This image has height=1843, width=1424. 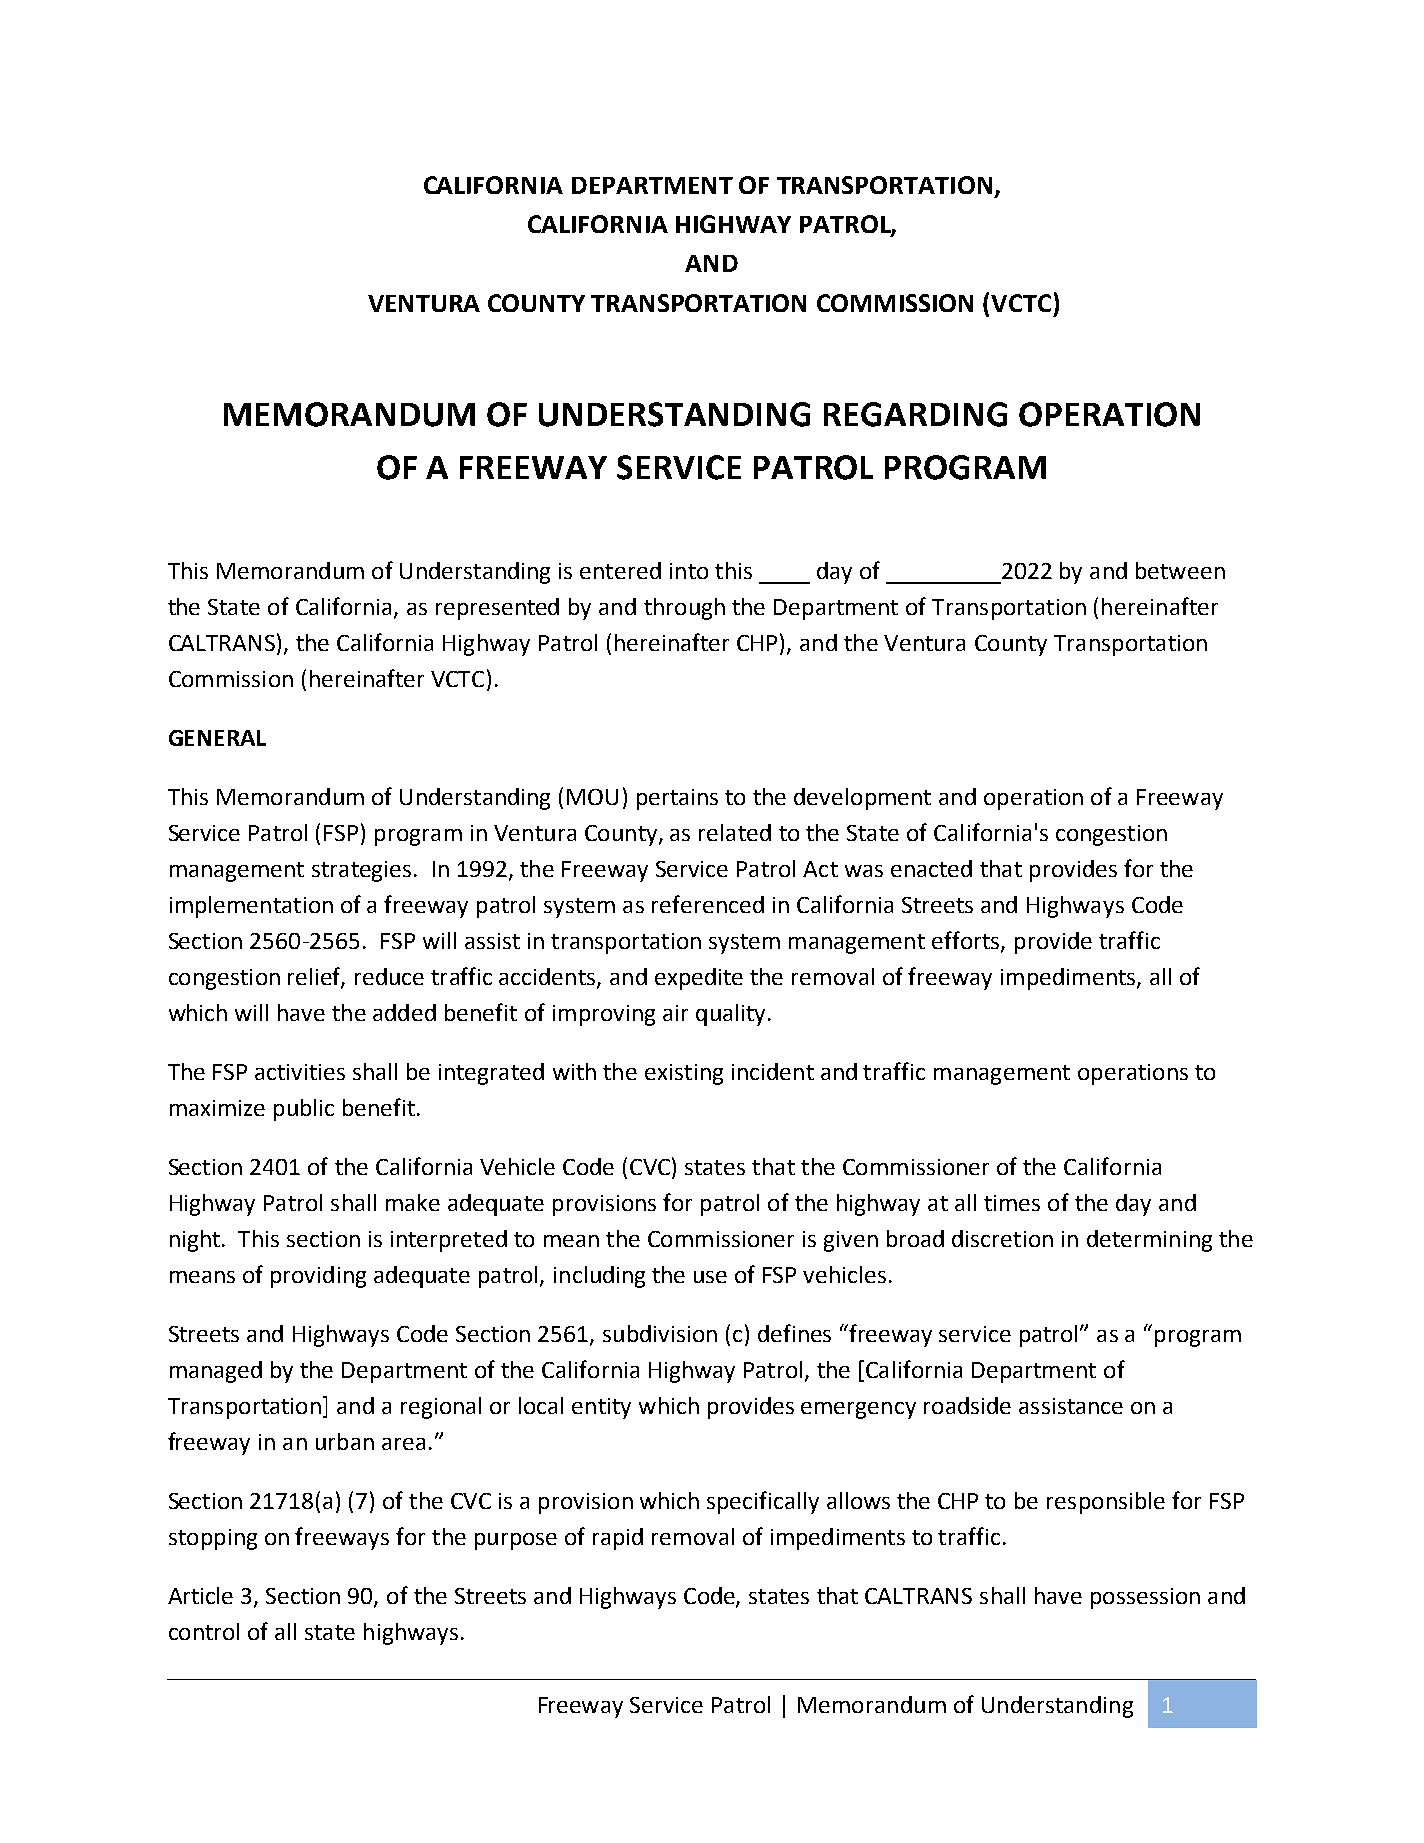 What do you see at coordinates (413, 1202) in the image?
I see `make` at bounding box center [413, 1202].
